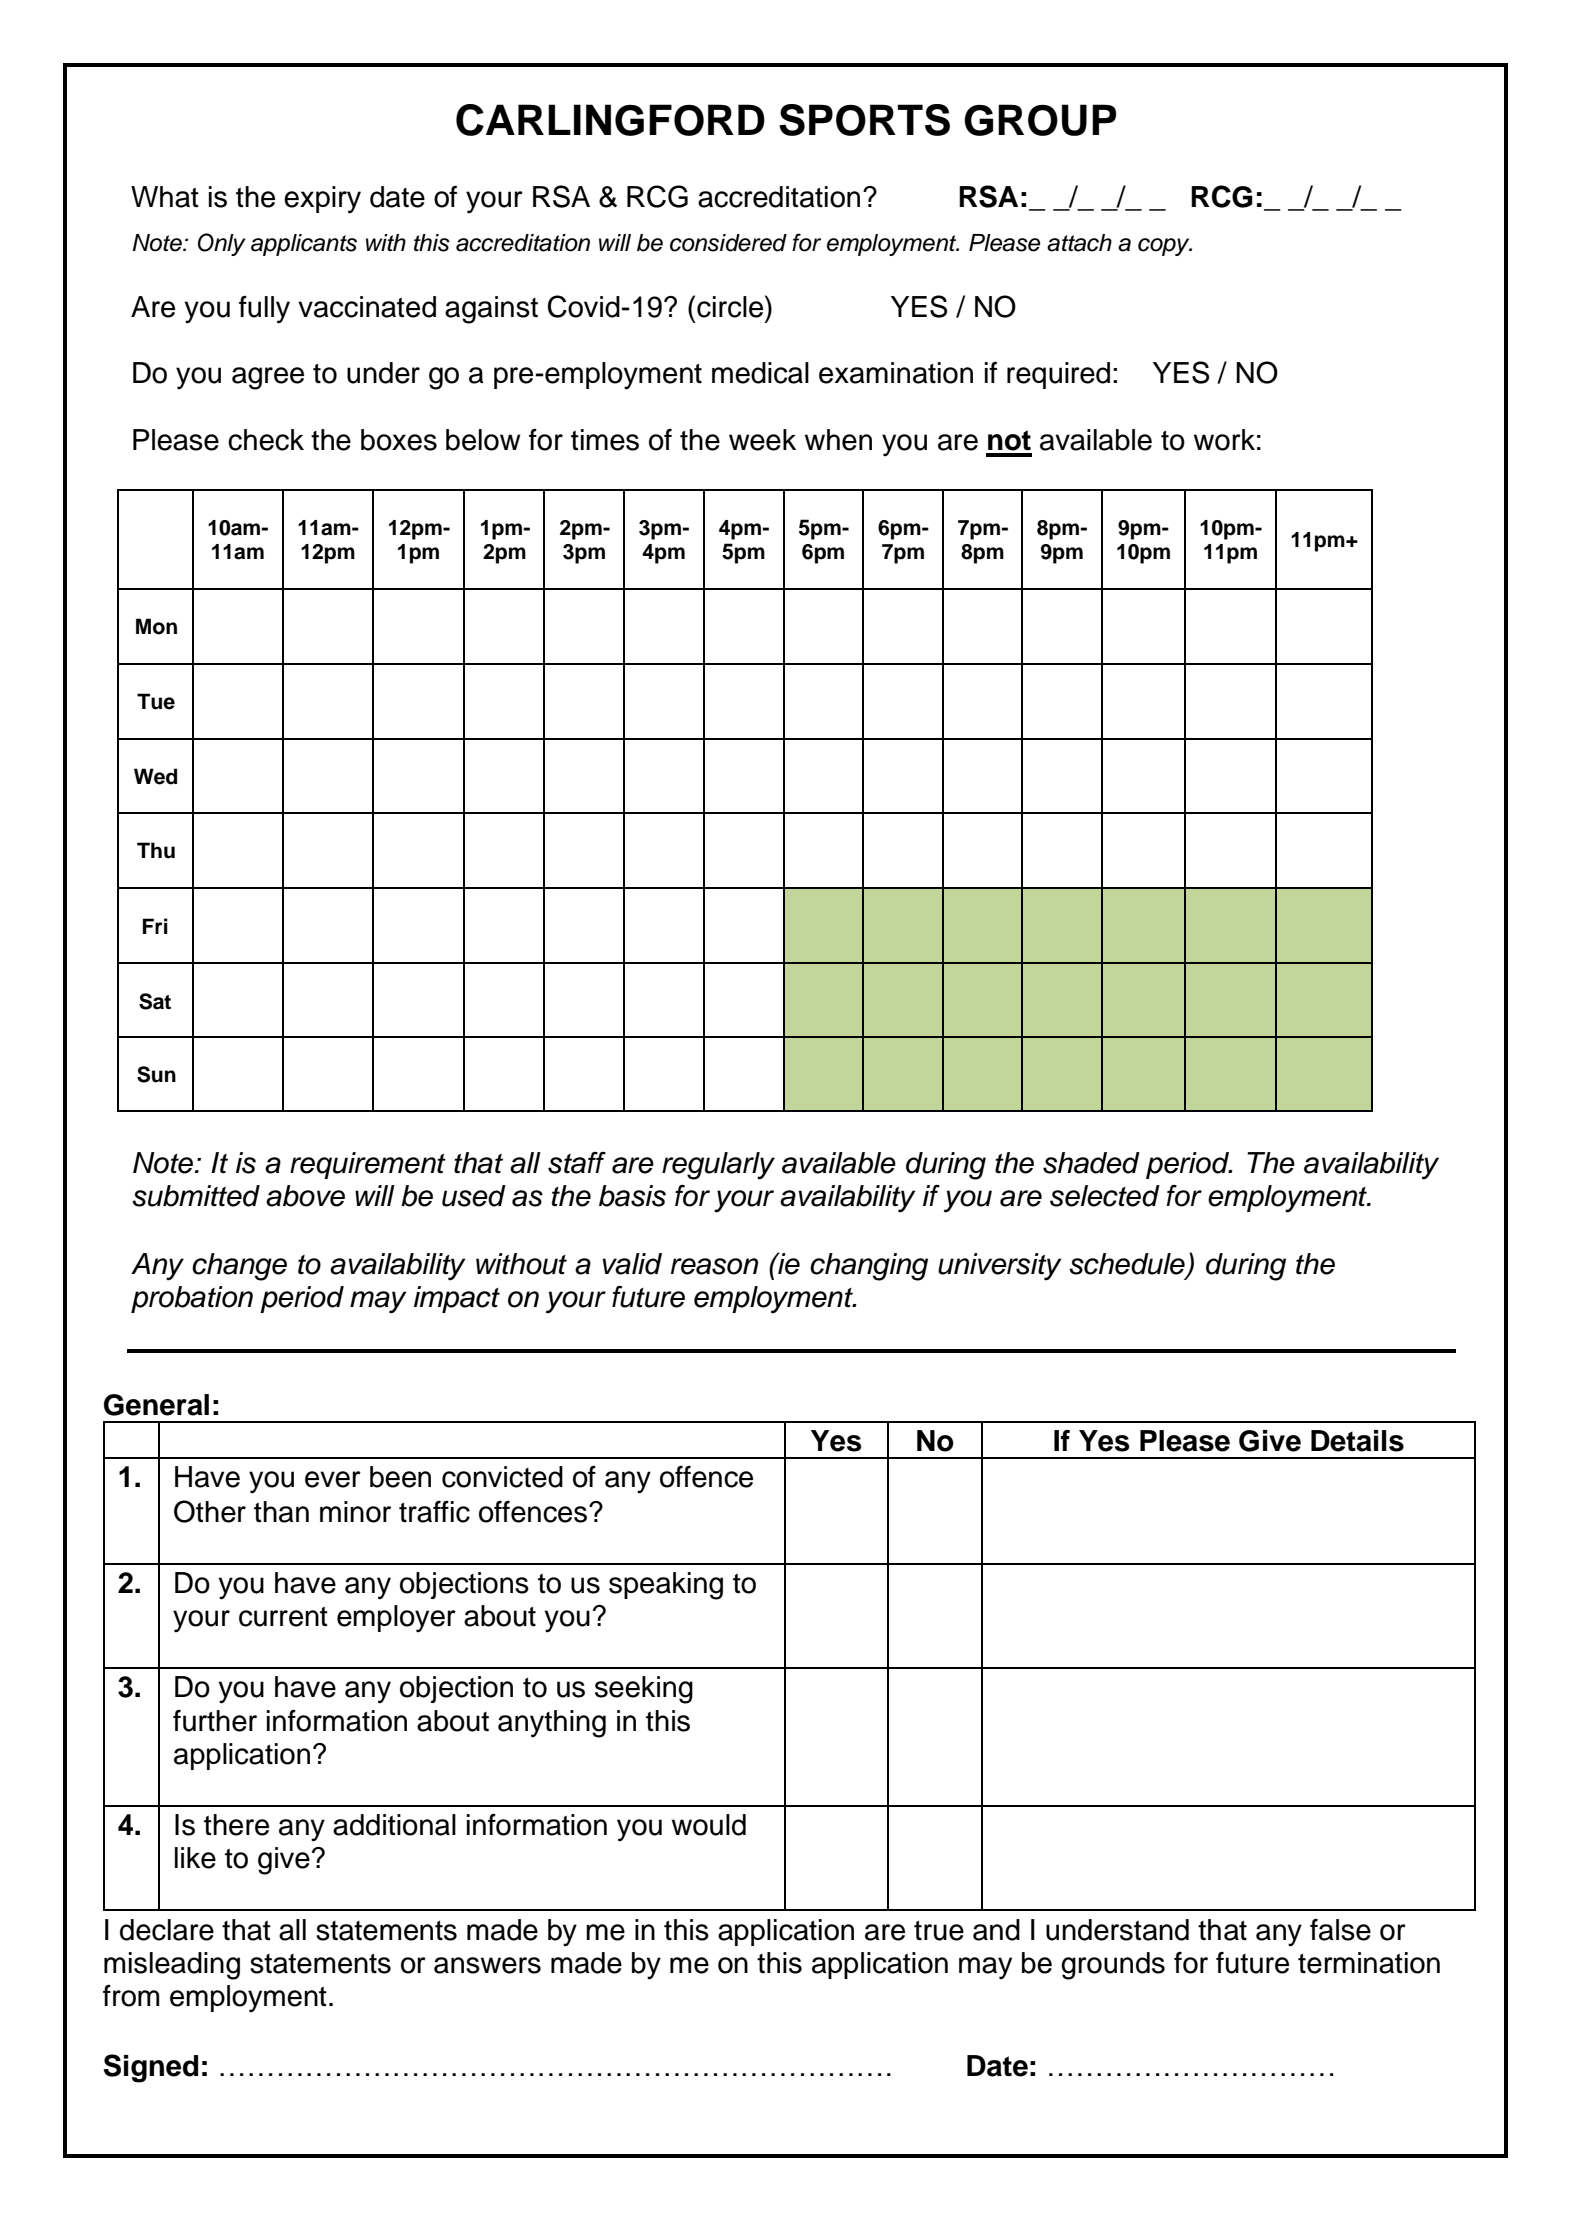 Image resolution: width=1571 pixels, height=2221 pixels. I want to click on expiry, so click(322, 200).
